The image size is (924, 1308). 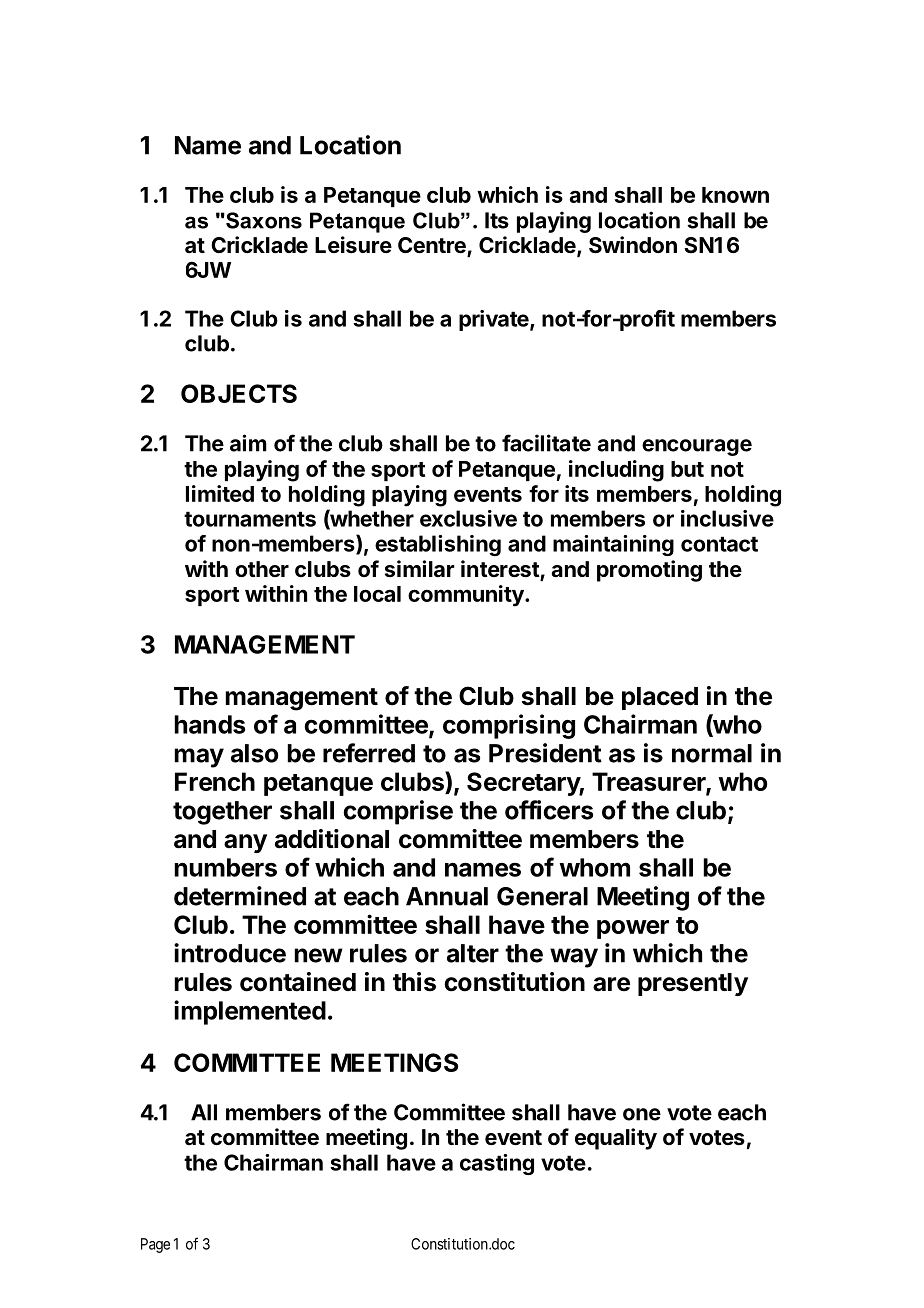 What do you see at coordinates (155, 1245) in the screenshot?
I see `Page` at bounding box center [155, 1245].
